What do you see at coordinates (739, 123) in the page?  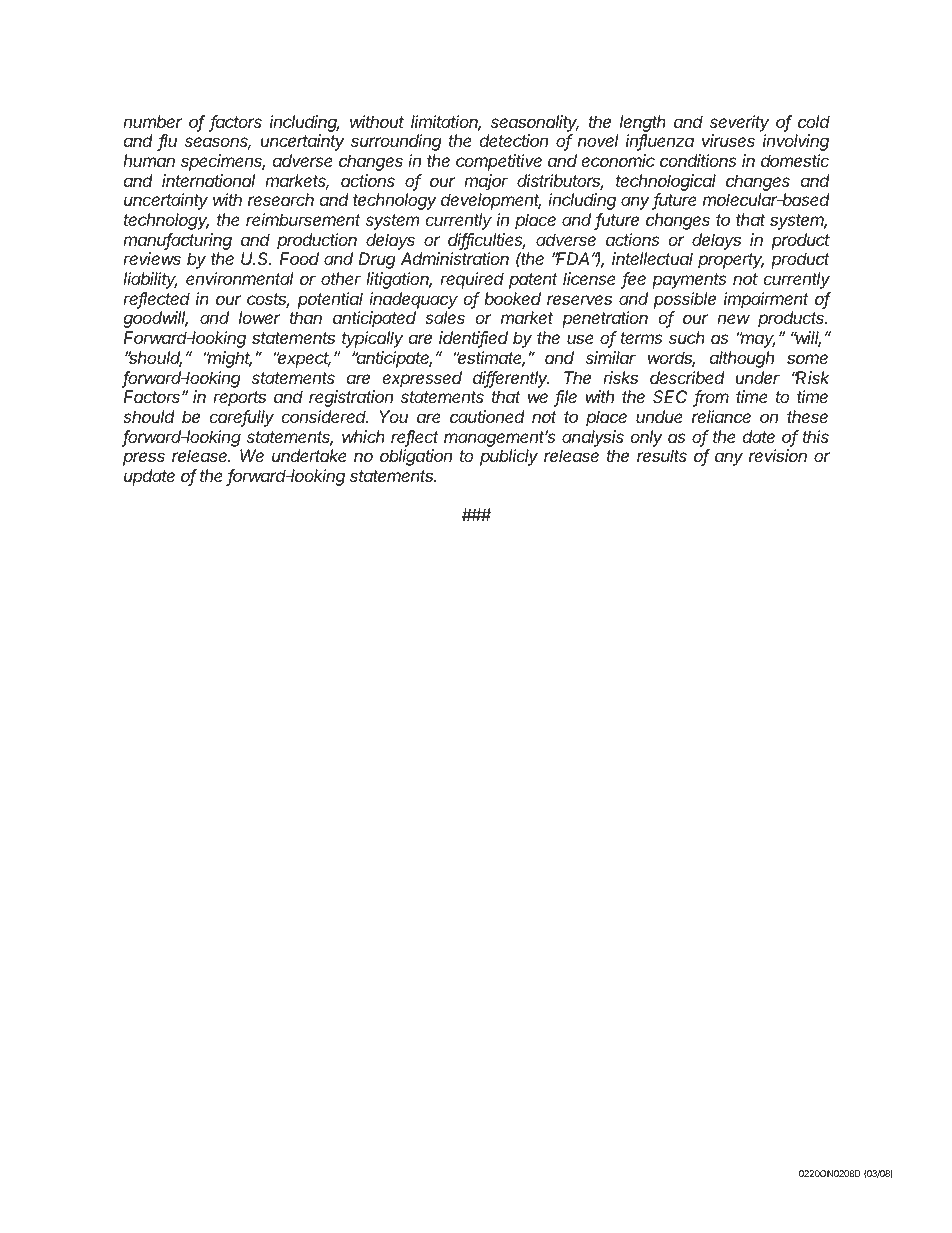 I see `severity` at bounding box center [739, 123].
